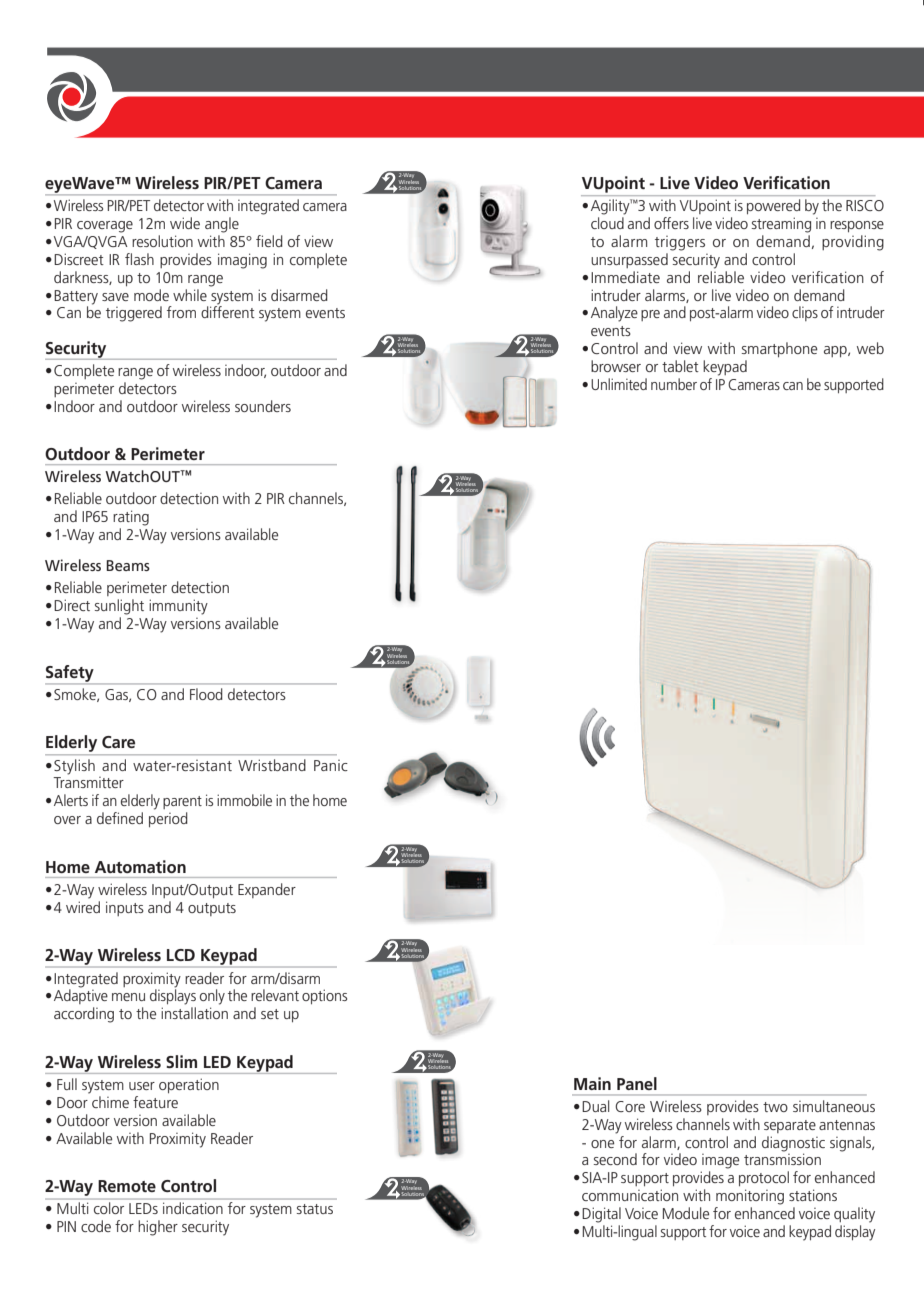  I want to click on cloud, so click(607, 223).
